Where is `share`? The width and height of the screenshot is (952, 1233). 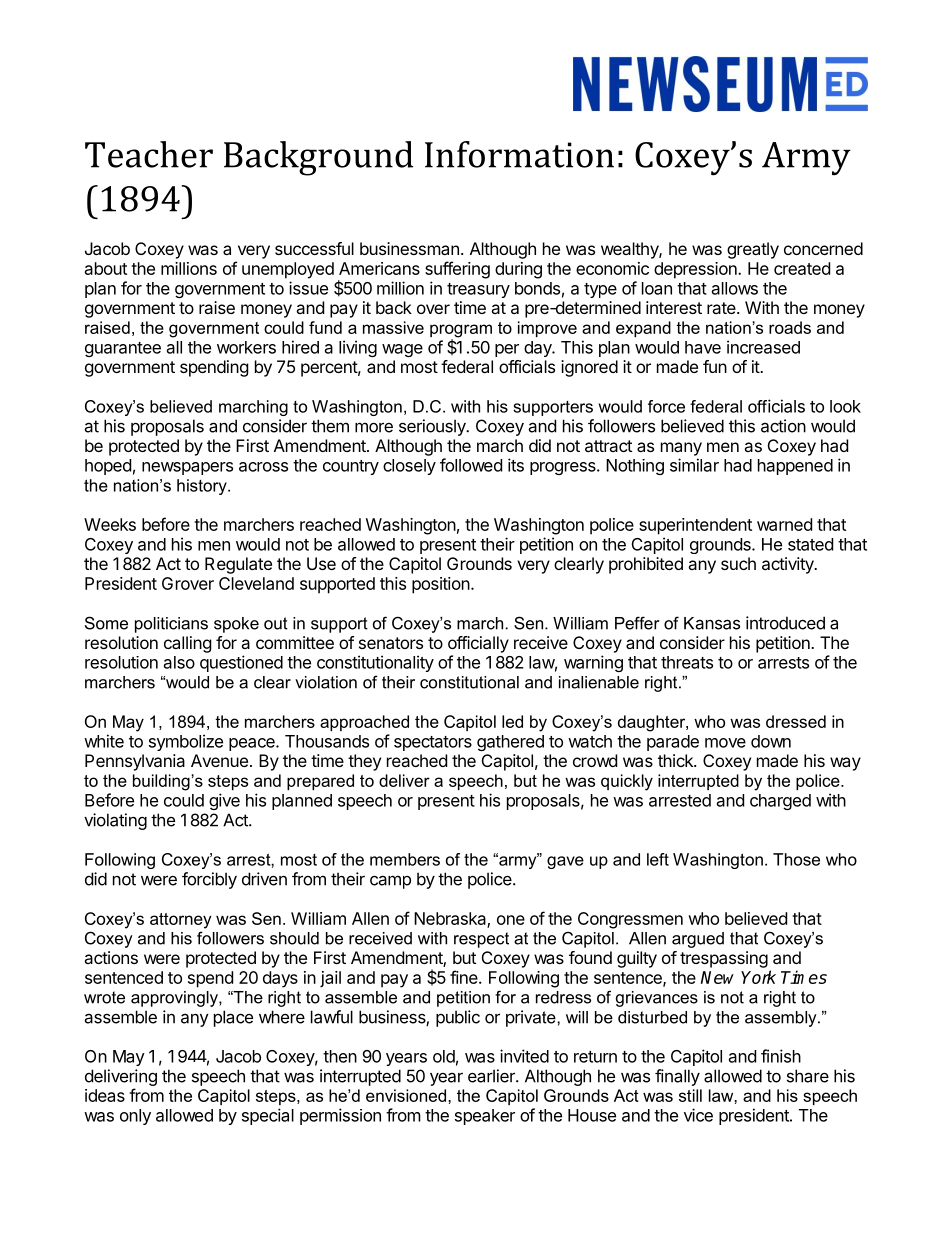
share is located at coordinates (808, 1076).
